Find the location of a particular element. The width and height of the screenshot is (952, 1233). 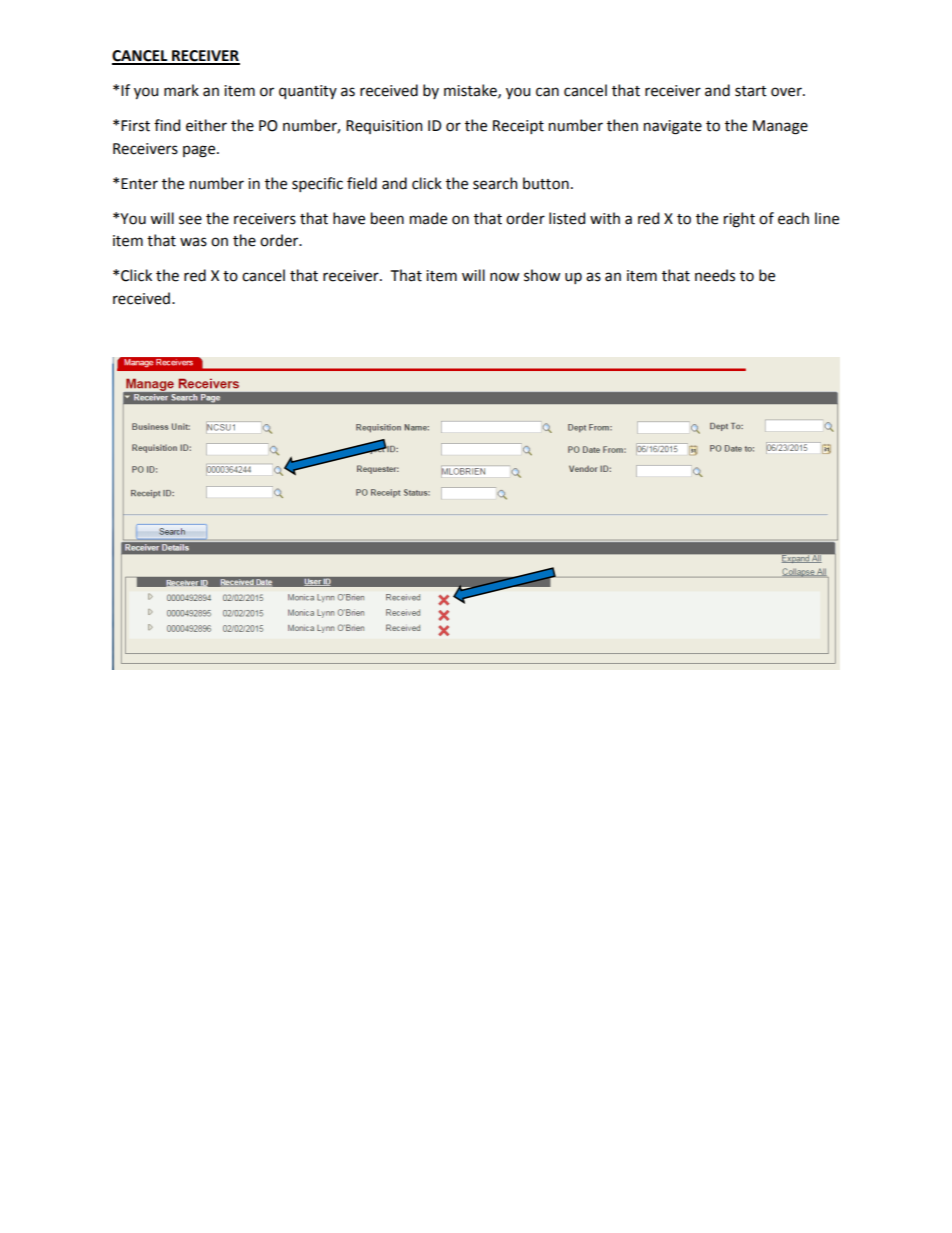

quantity is located at coordinates (308, 92).
